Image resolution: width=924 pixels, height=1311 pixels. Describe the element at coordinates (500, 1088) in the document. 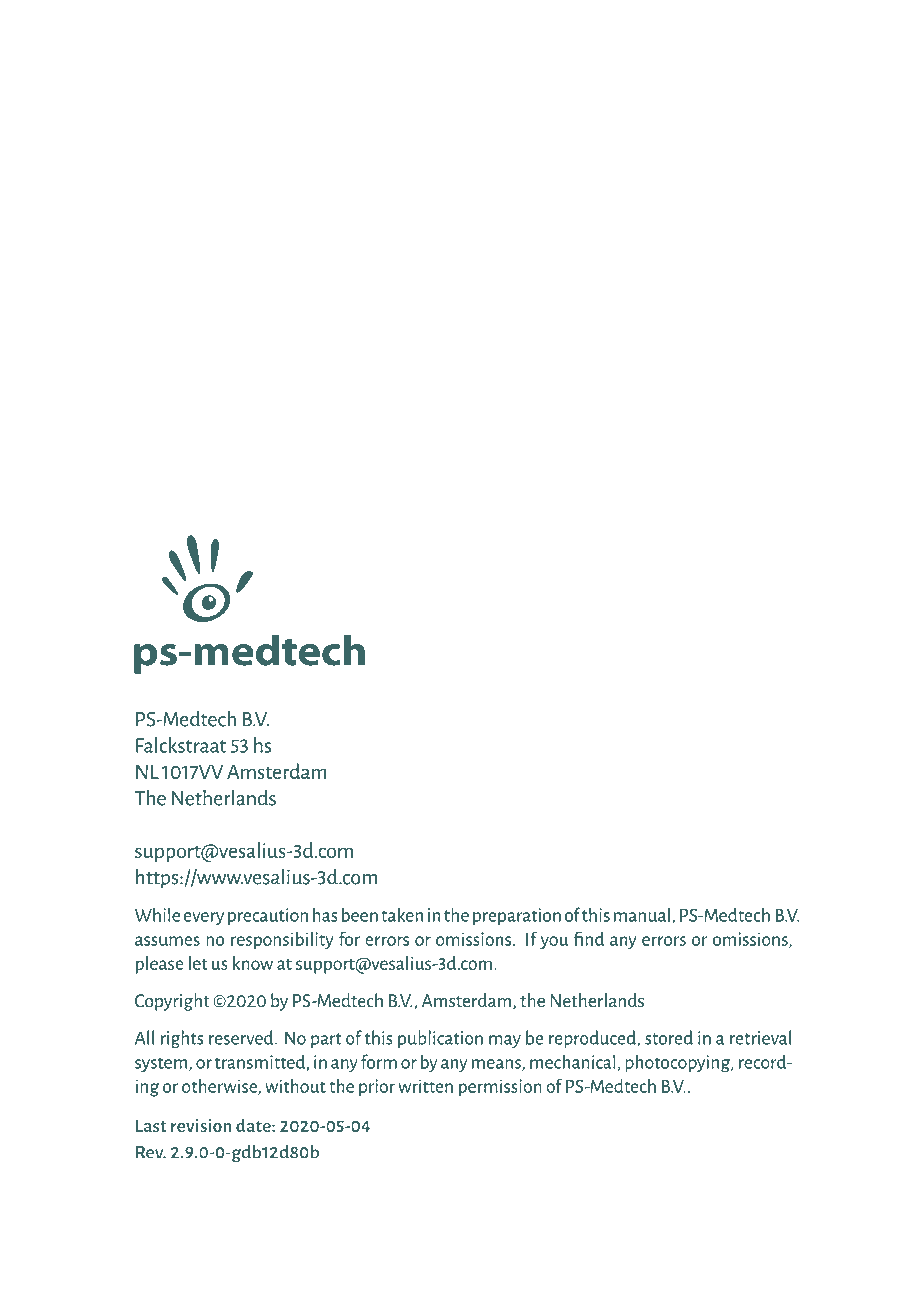

I see `permission` at that location.
